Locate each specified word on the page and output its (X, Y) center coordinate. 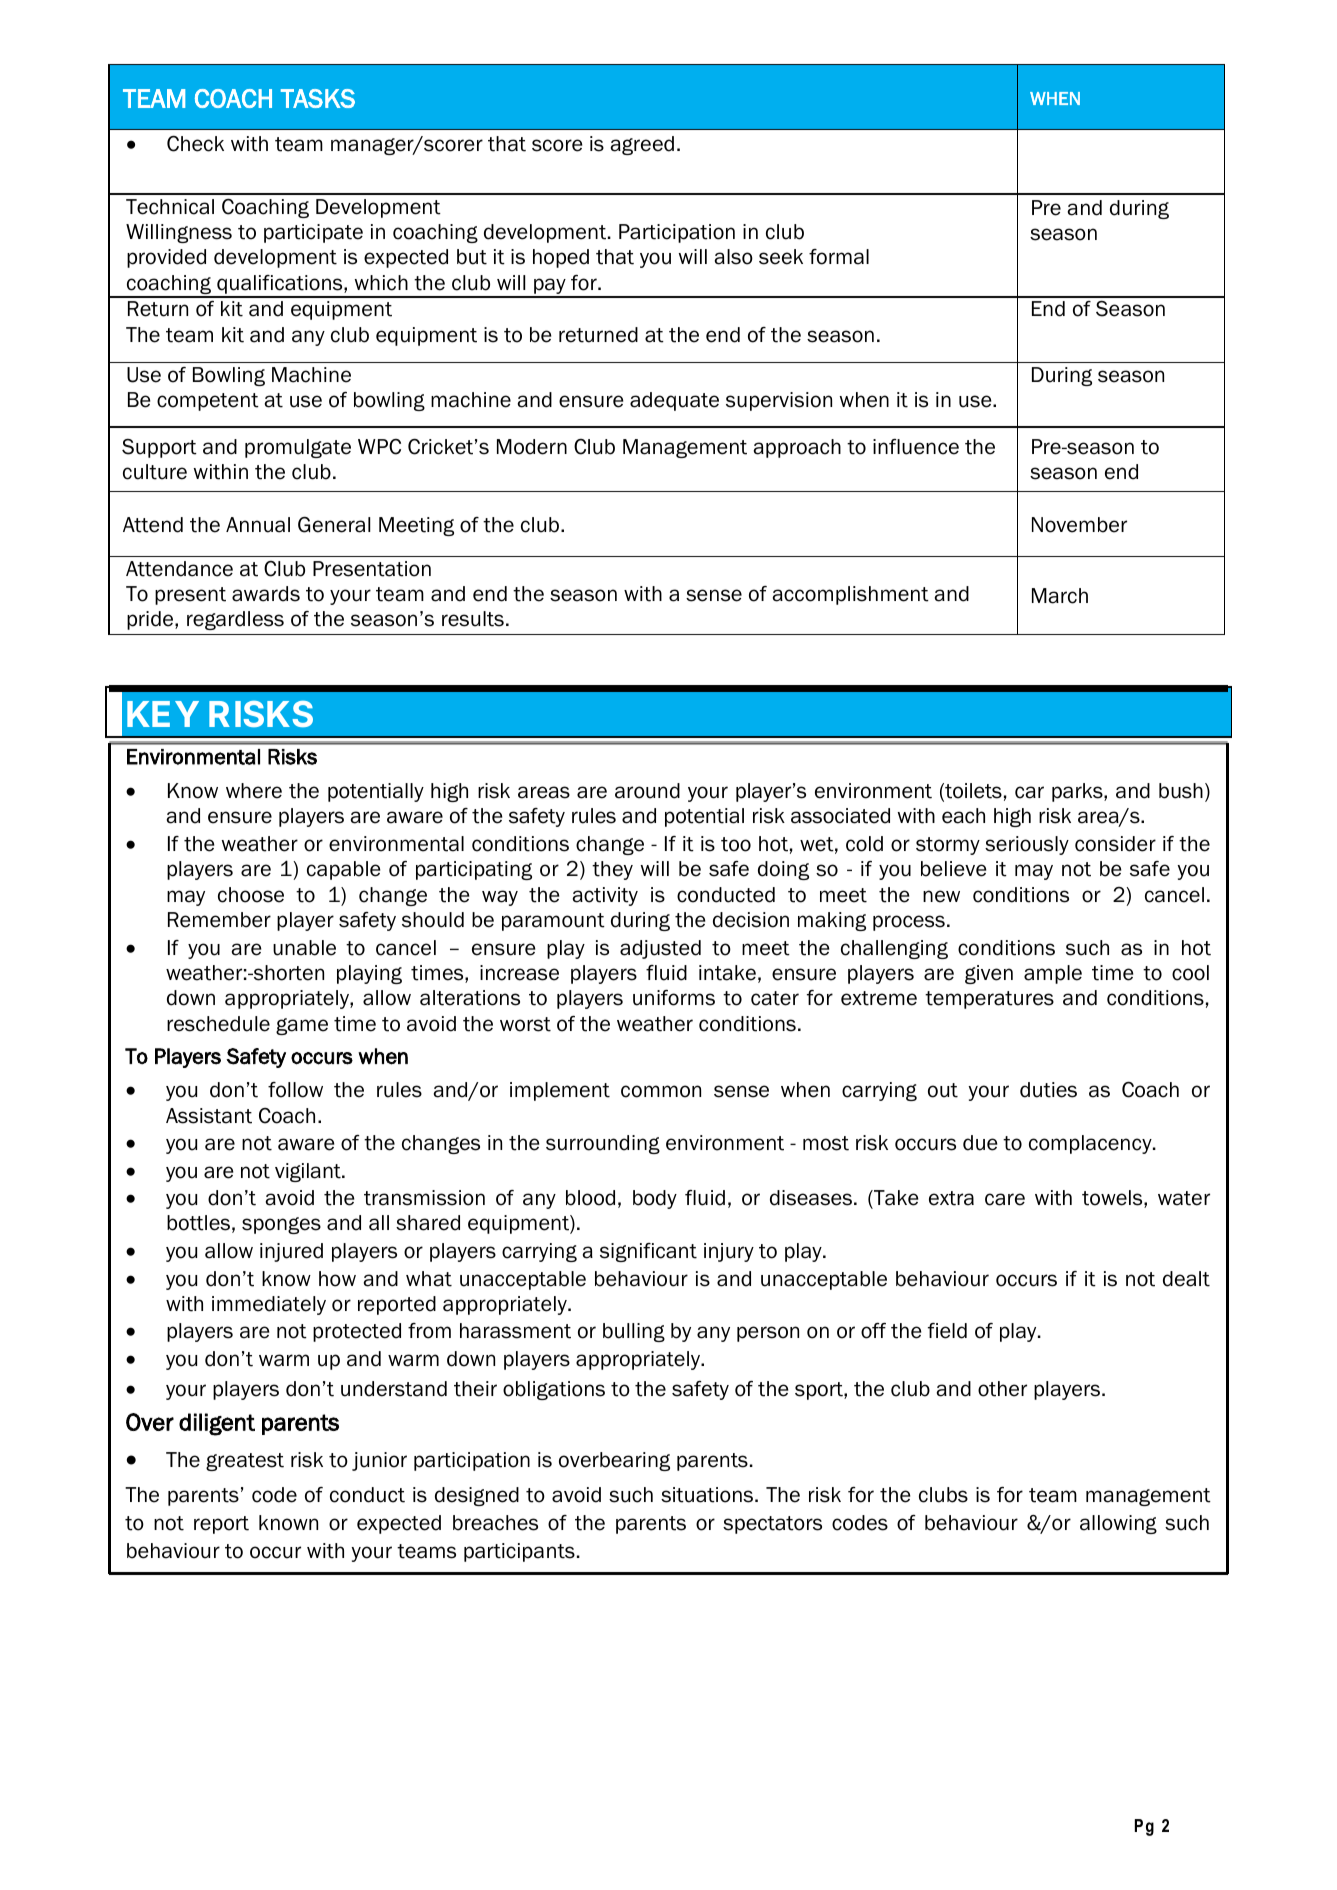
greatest (245, 1462)
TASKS (318, 98)
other (1002, 1389)
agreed (642, 145)
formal (839, 257)
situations (708, 1495)
